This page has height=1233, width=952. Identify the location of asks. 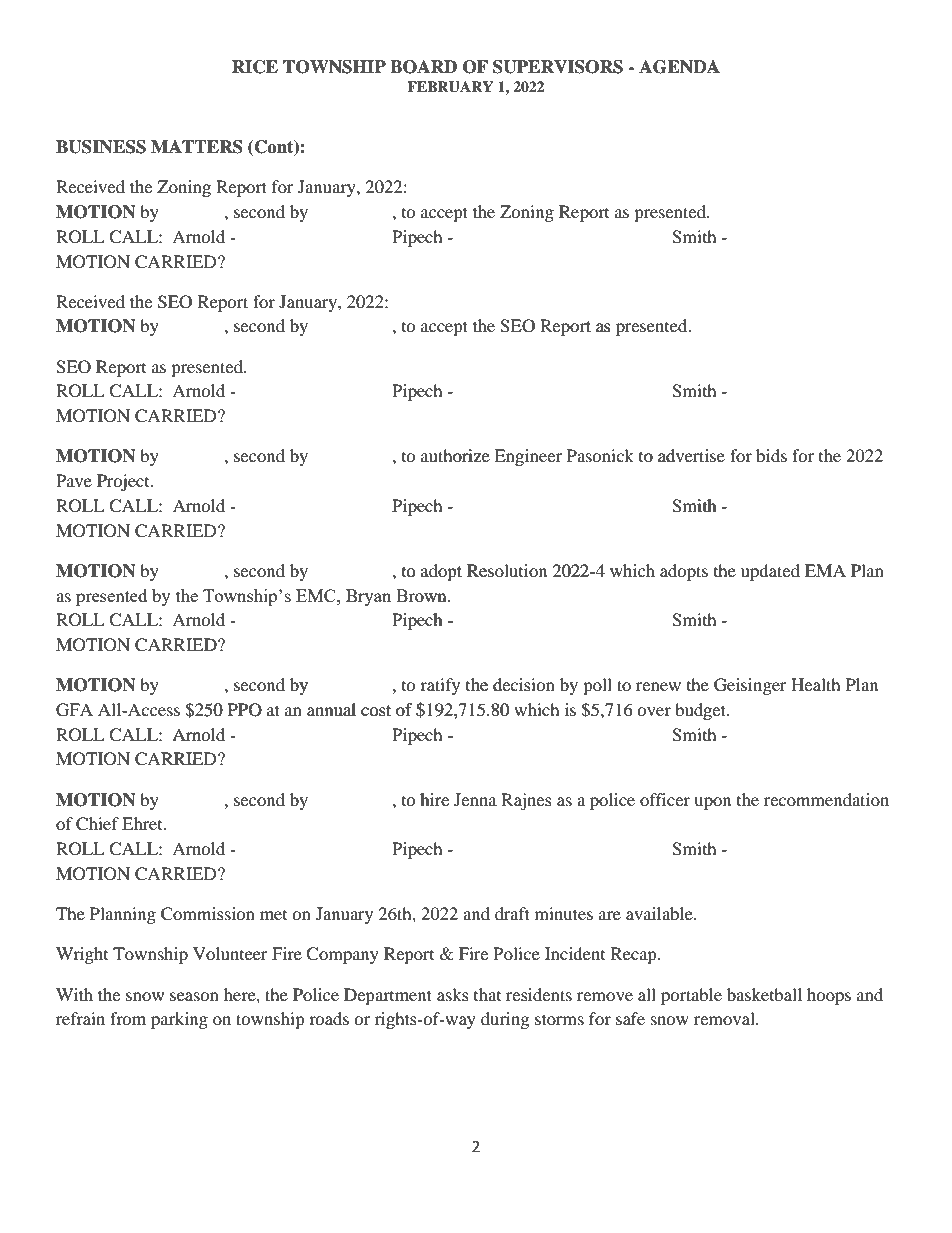
(453, 994).
